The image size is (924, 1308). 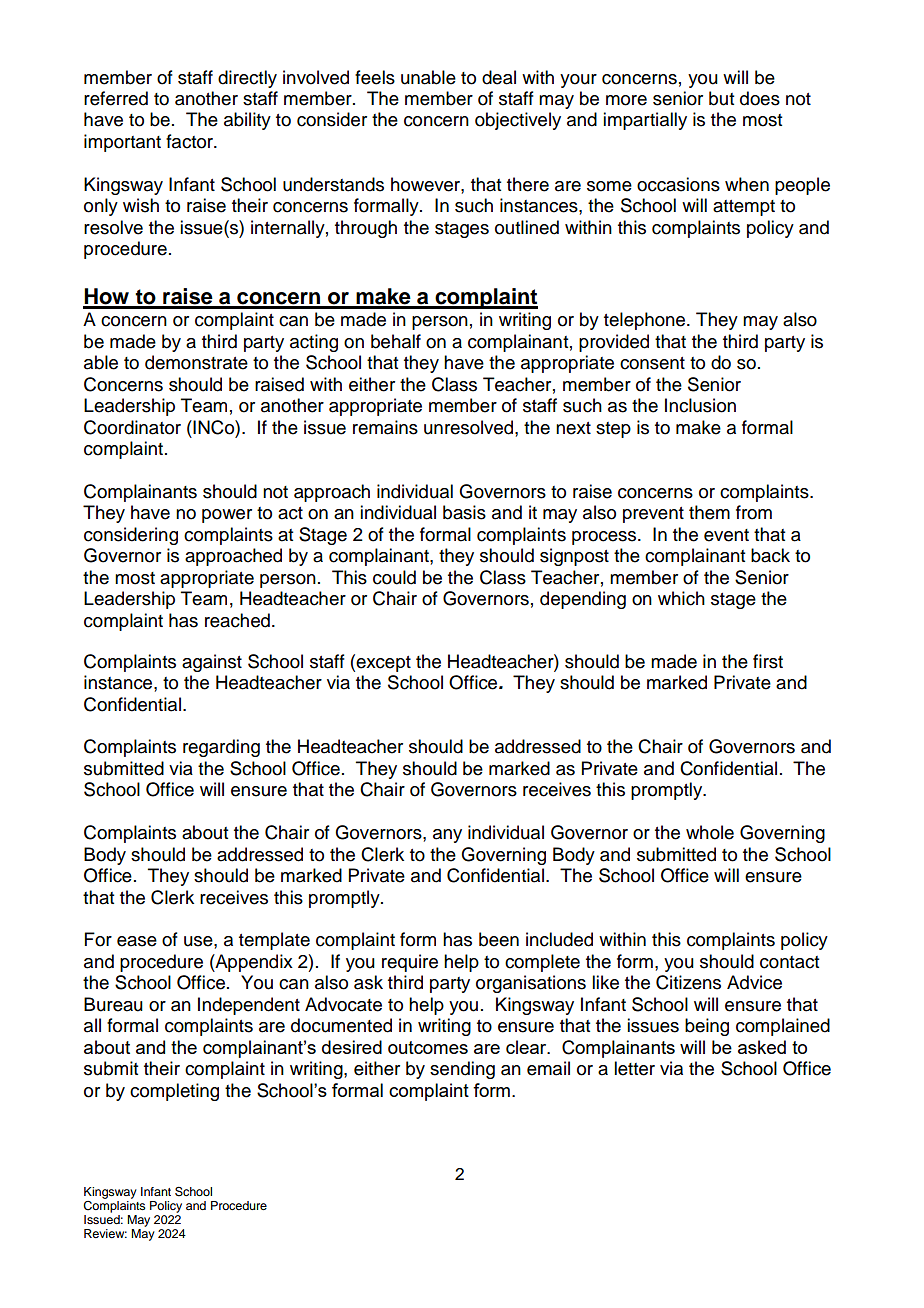 What do you see at coordinates (394, 577) in the document?
I see `could` at bounding box center [394, 577].
